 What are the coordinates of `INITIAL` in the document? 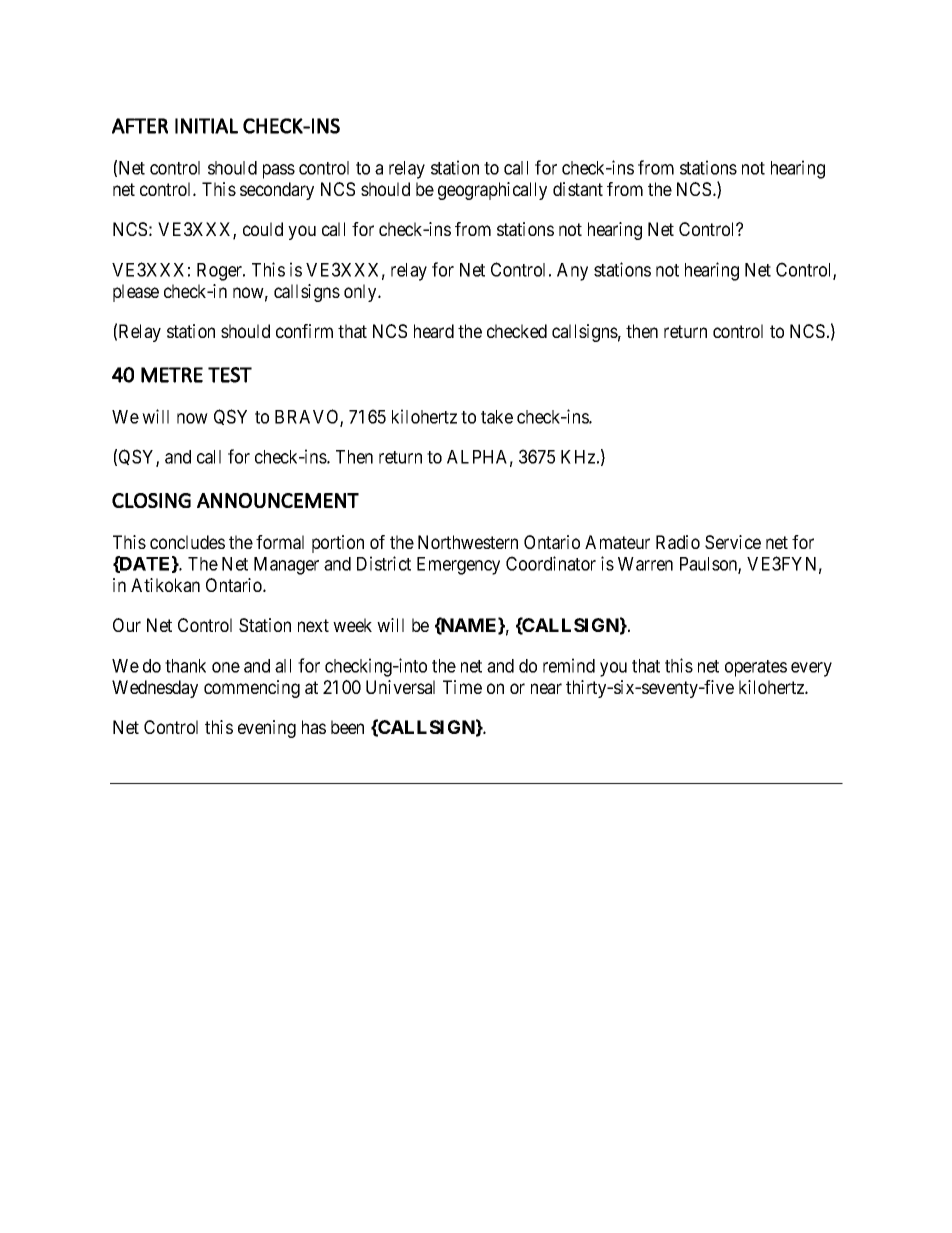 It's located at (206, 126).
